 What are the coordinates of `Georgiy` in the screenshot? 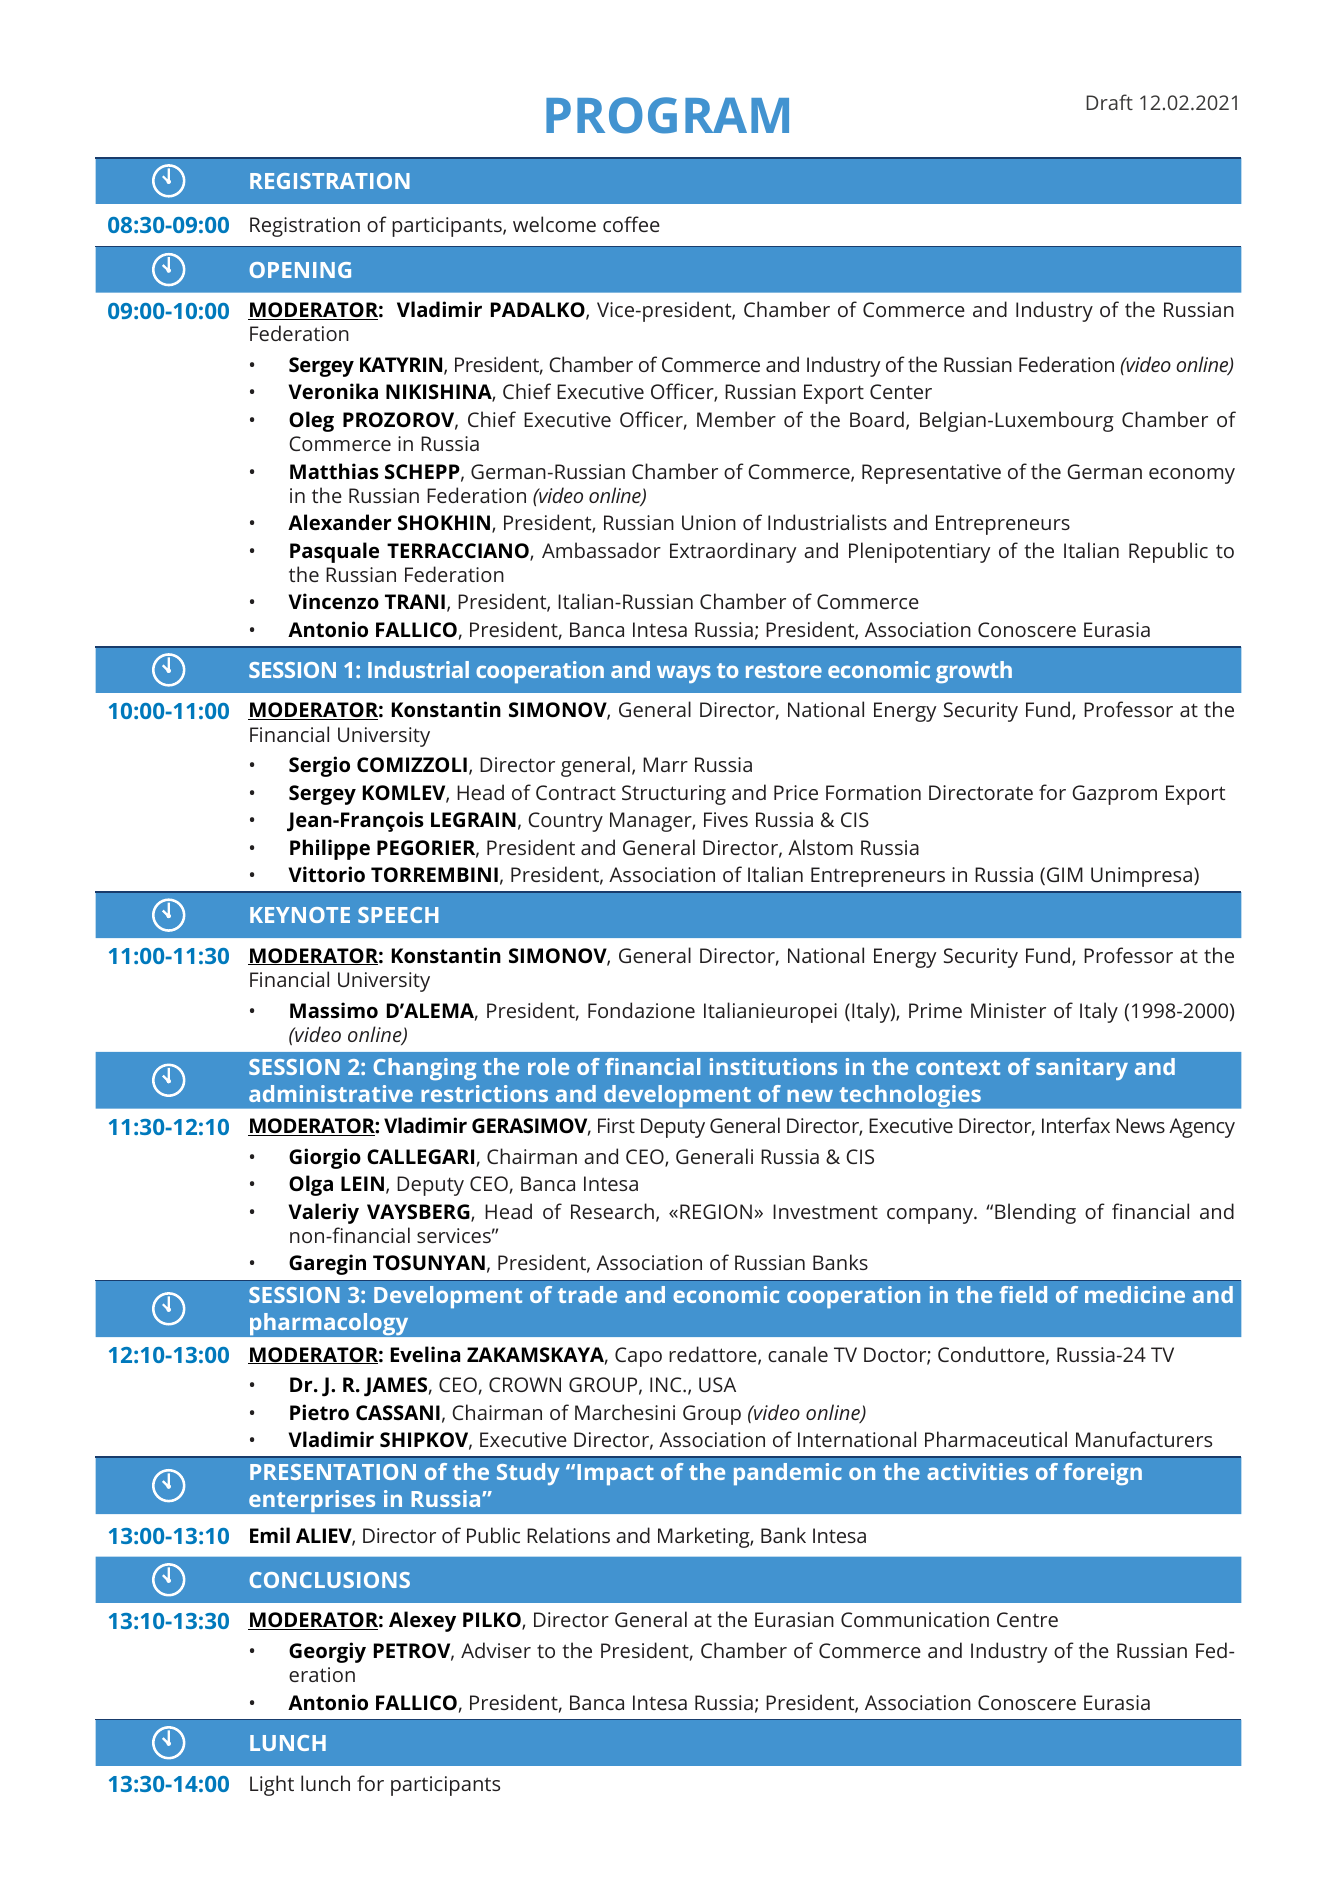 It's located at (327, 1652).
